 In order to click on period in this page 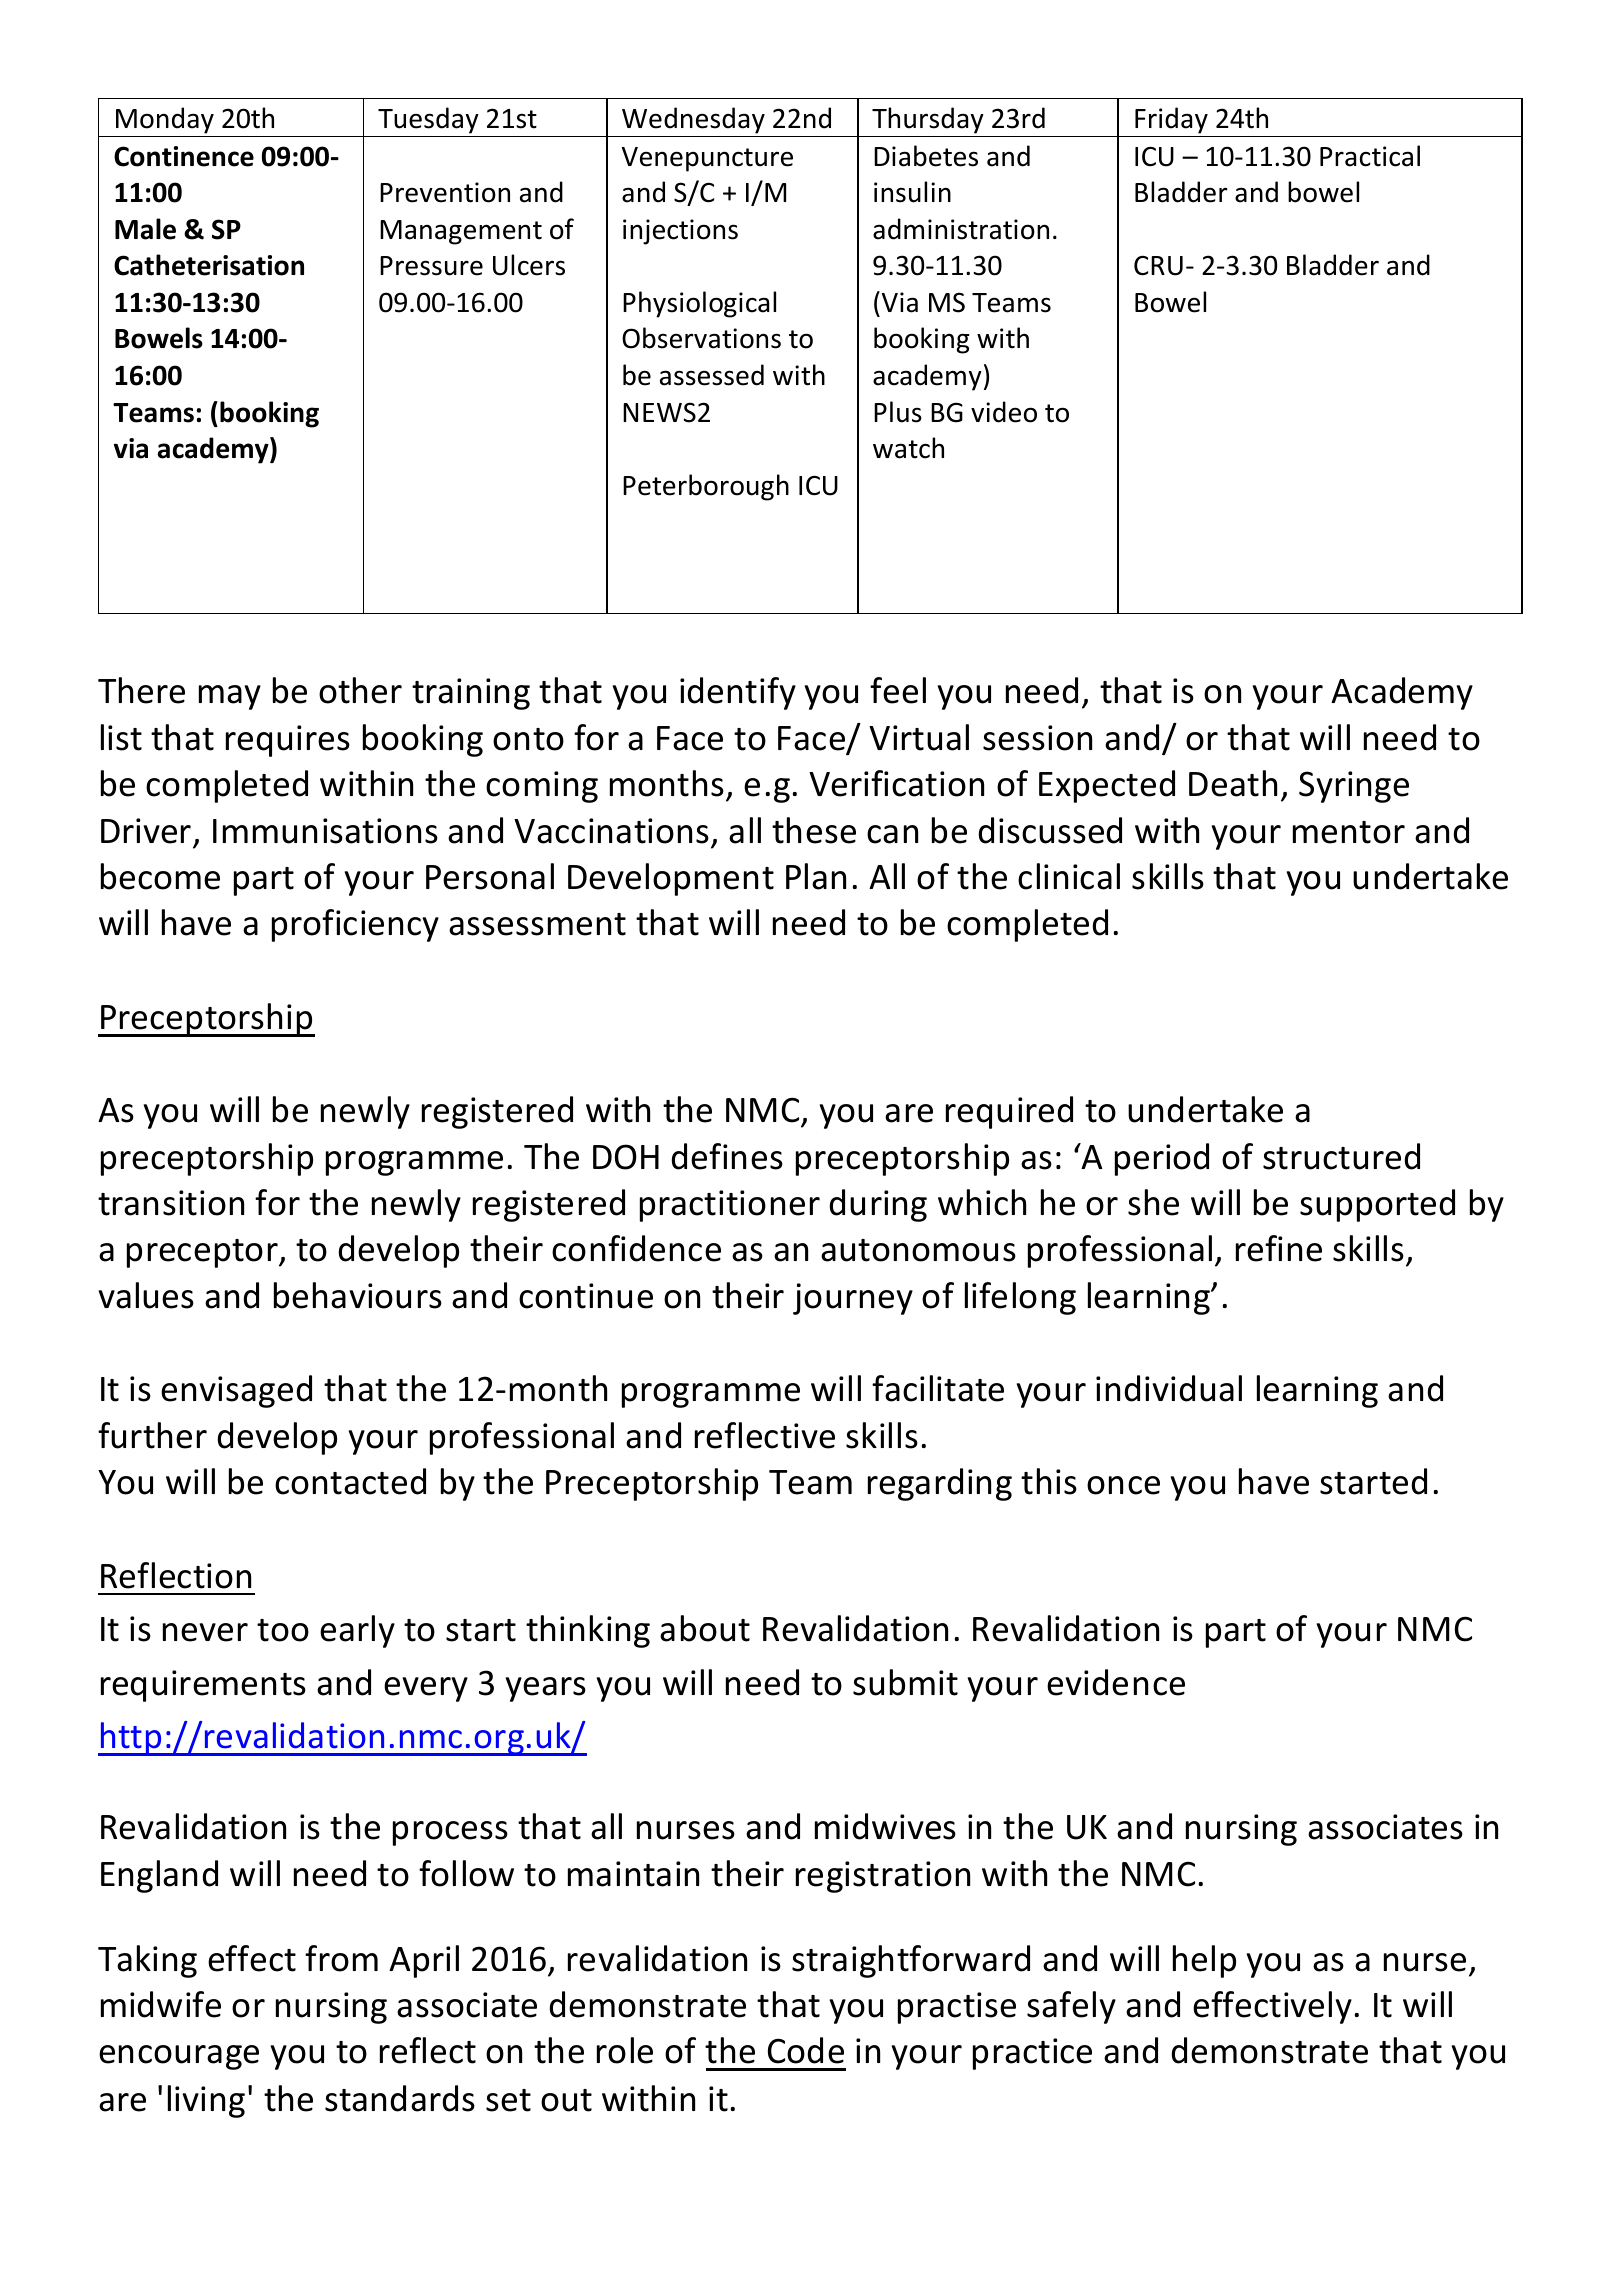, I will do `click(1162, 1159)`.
